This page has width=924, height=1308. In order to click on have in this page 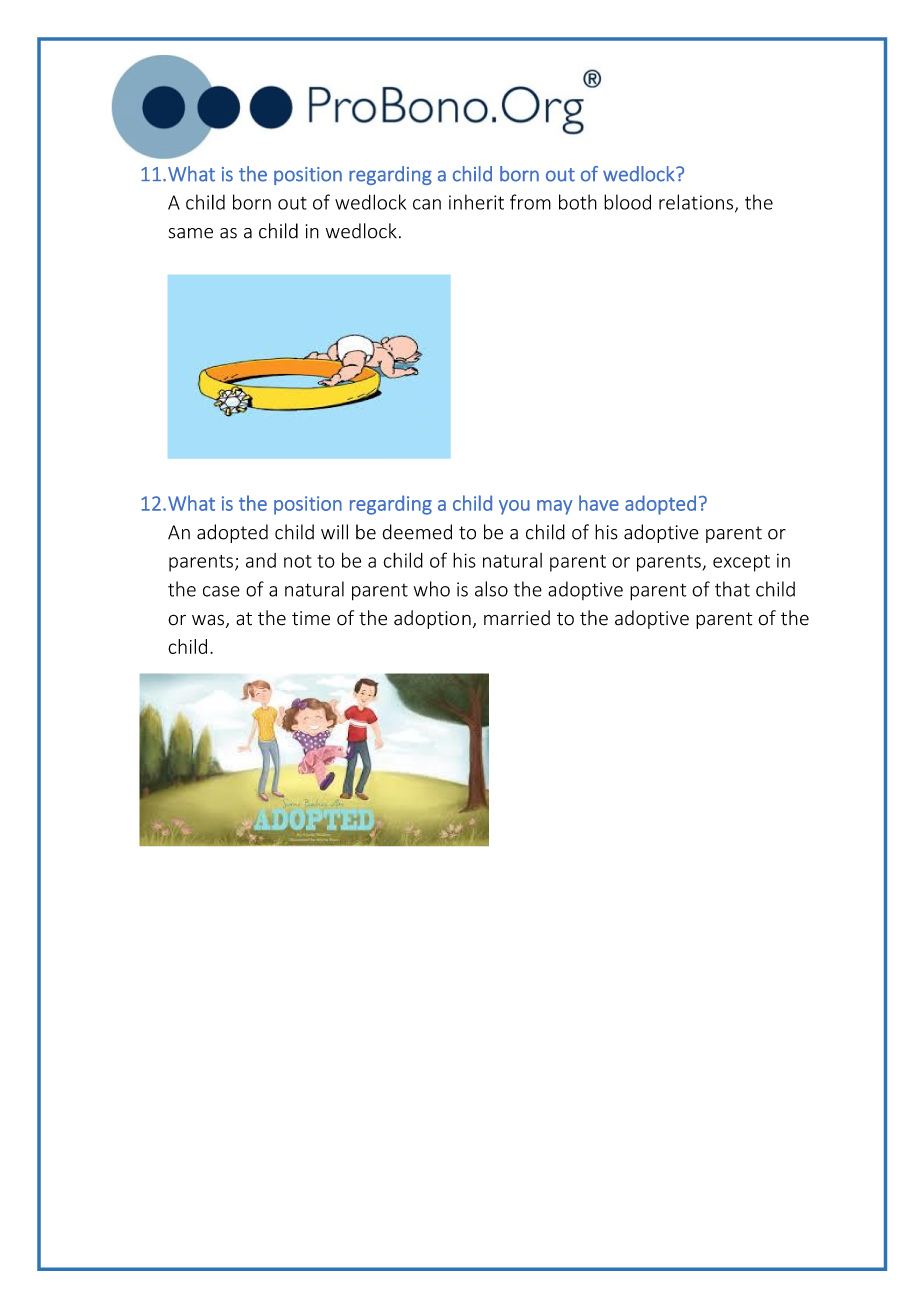, I will do `click(599, 503)`.
